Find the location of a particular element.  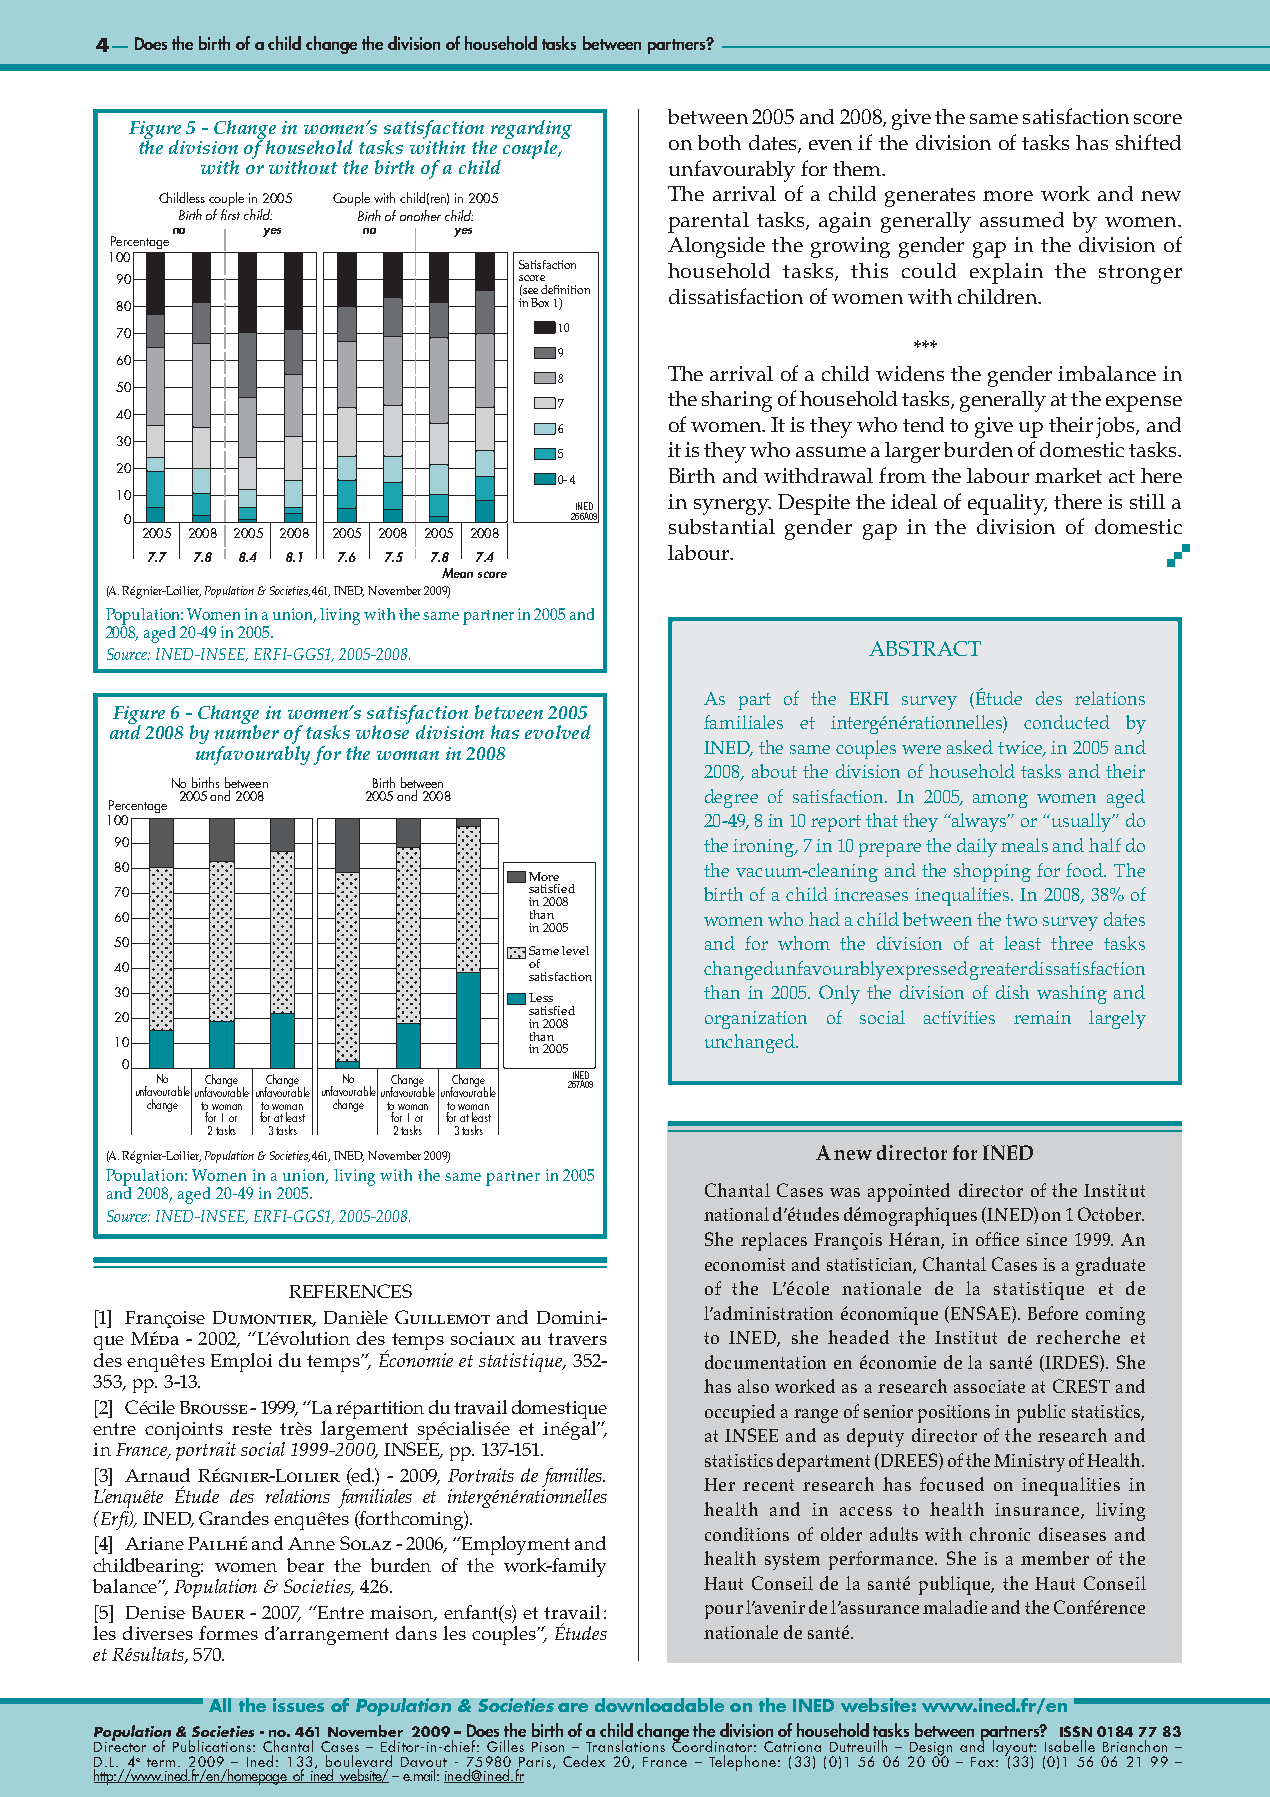

issues is located at coordinates (298, 1705).
